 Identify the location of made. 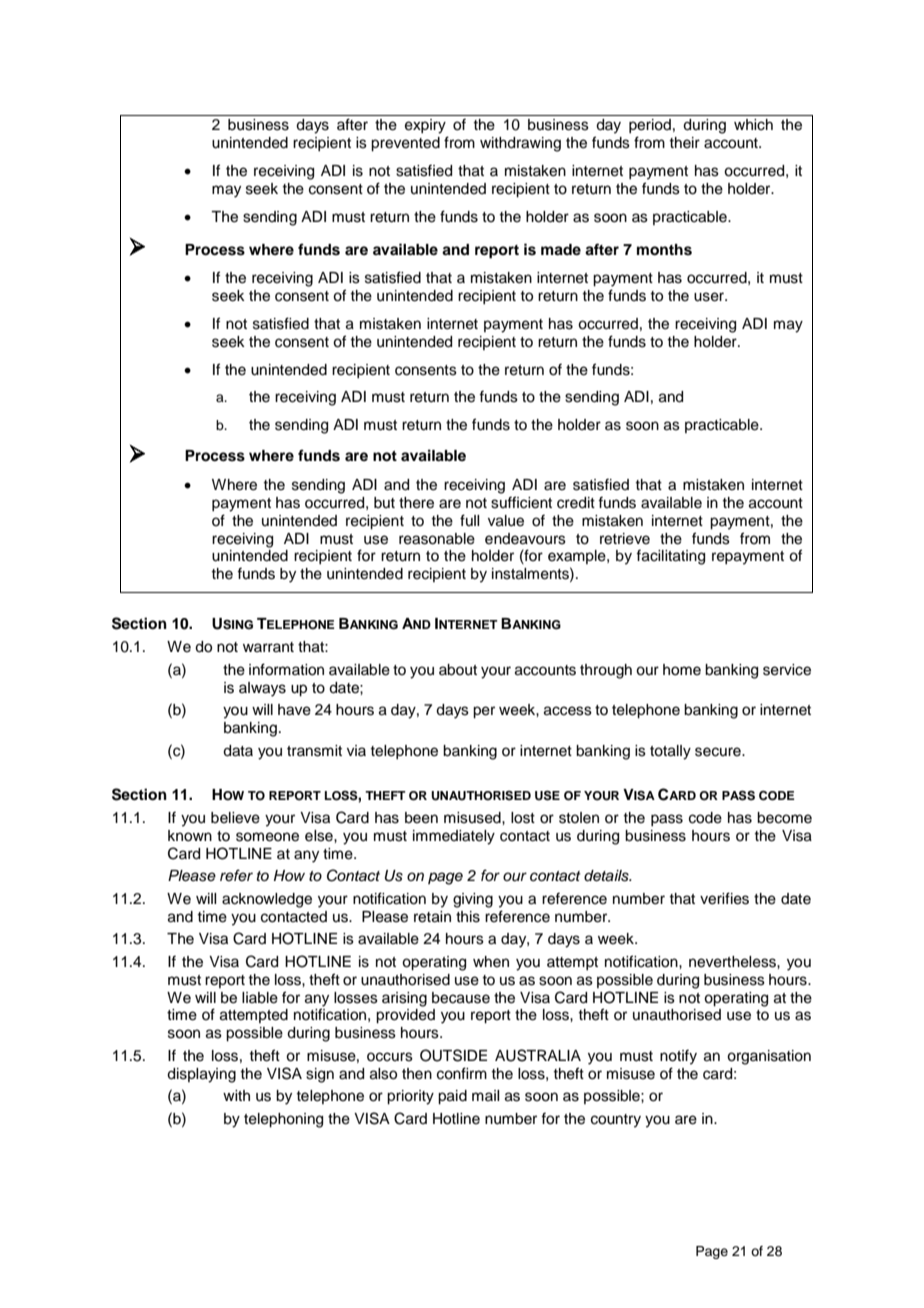
(561, 250).
